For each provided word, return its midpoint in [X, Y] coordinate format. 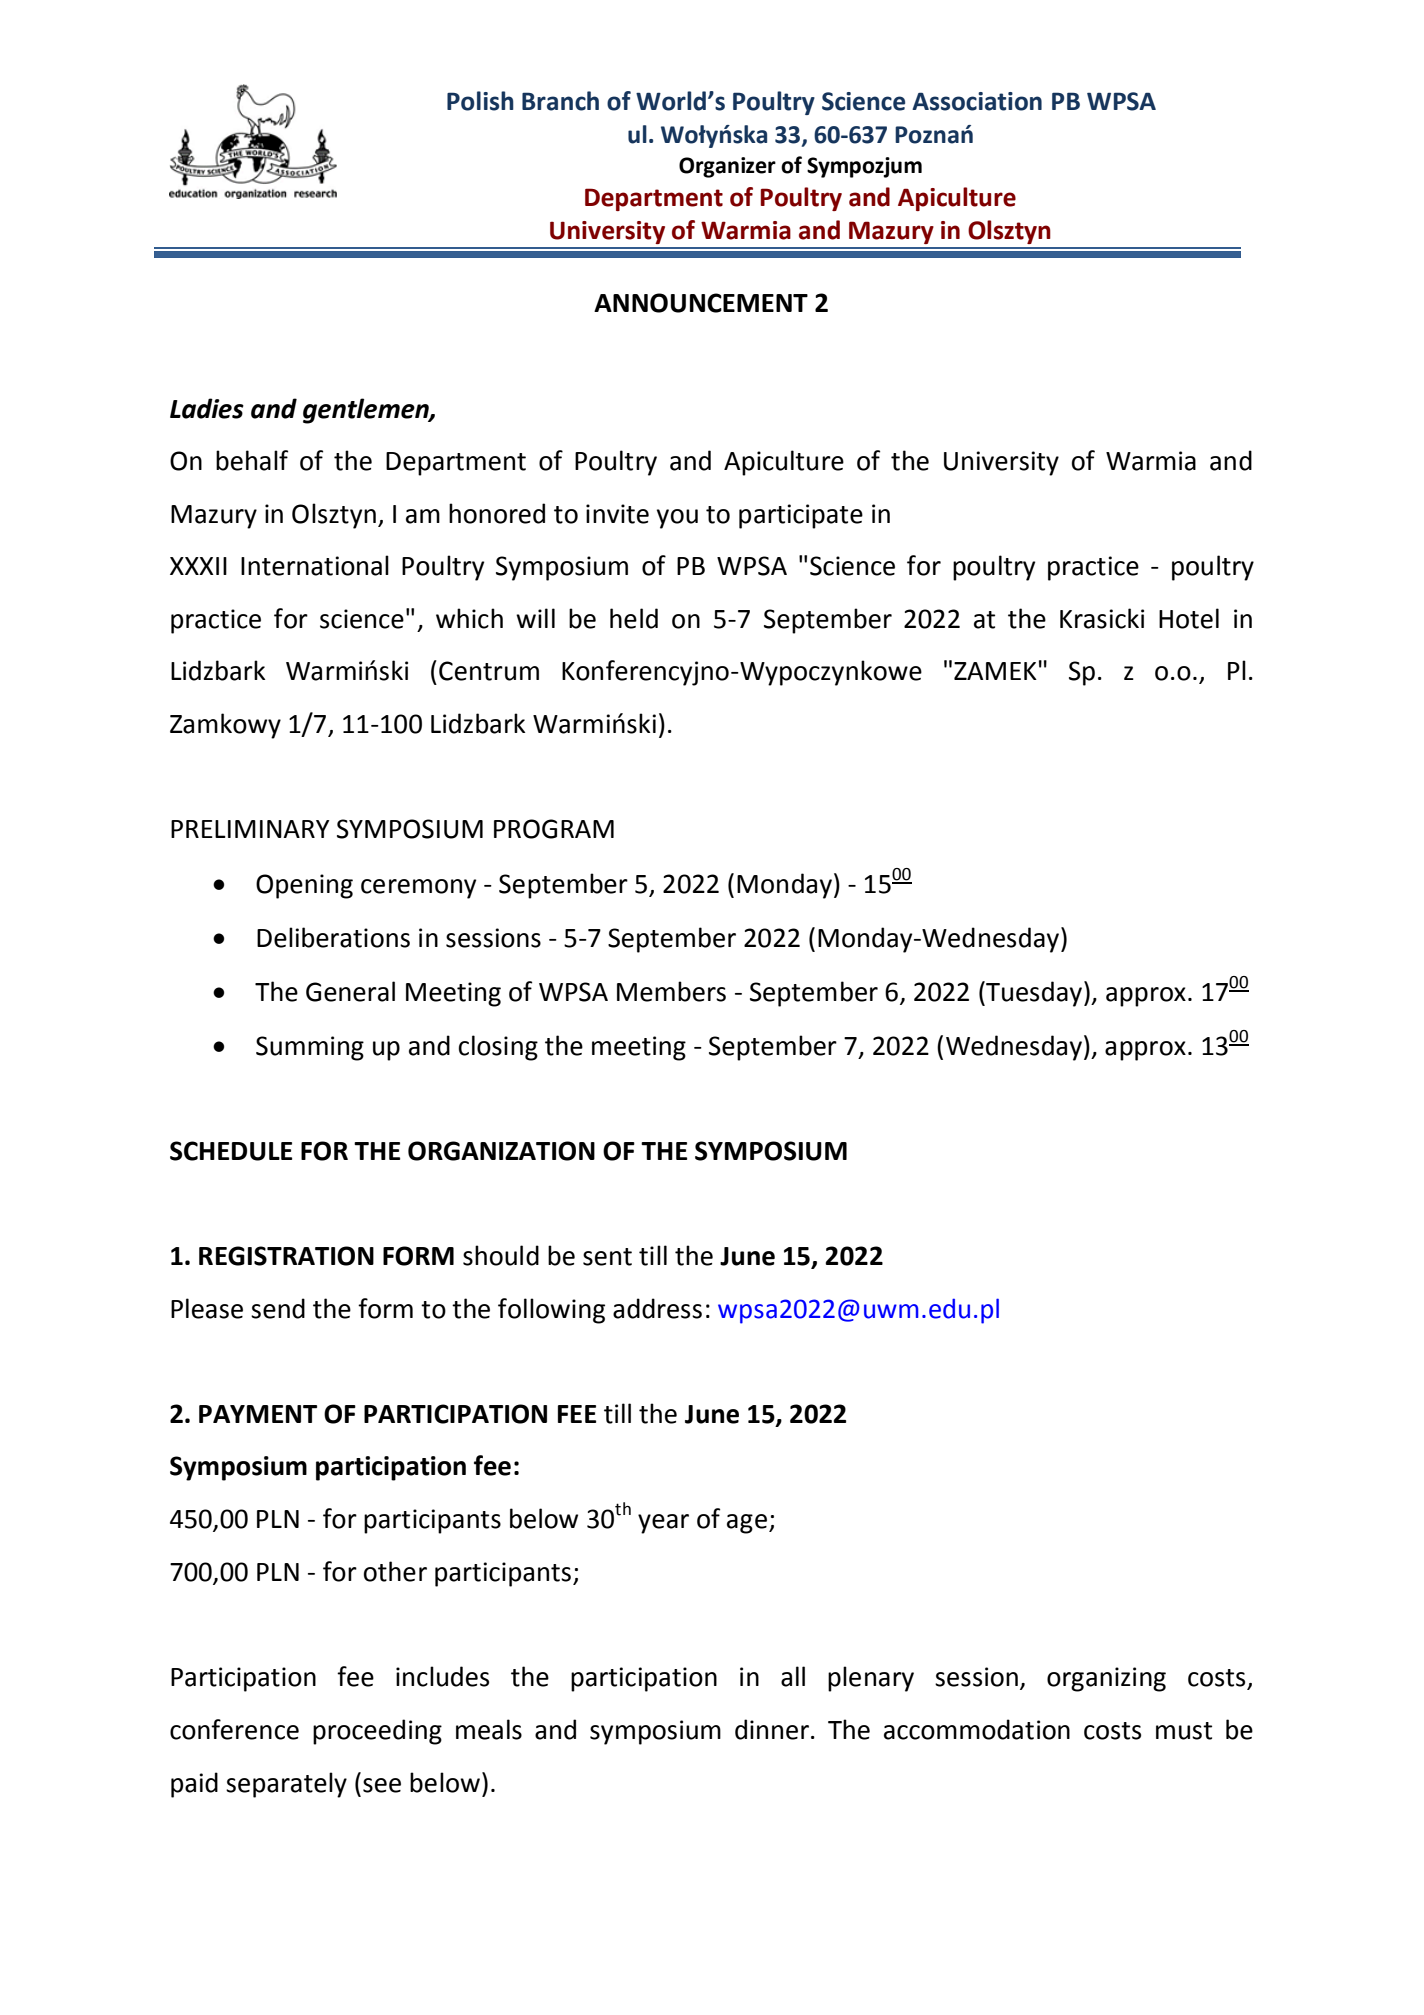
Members [671, 991]
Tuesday [1033, 994]
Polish [480, 101]
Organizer [727, 167]
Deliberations [333, 937]
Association [977, 101]
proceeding [377, 1732]
